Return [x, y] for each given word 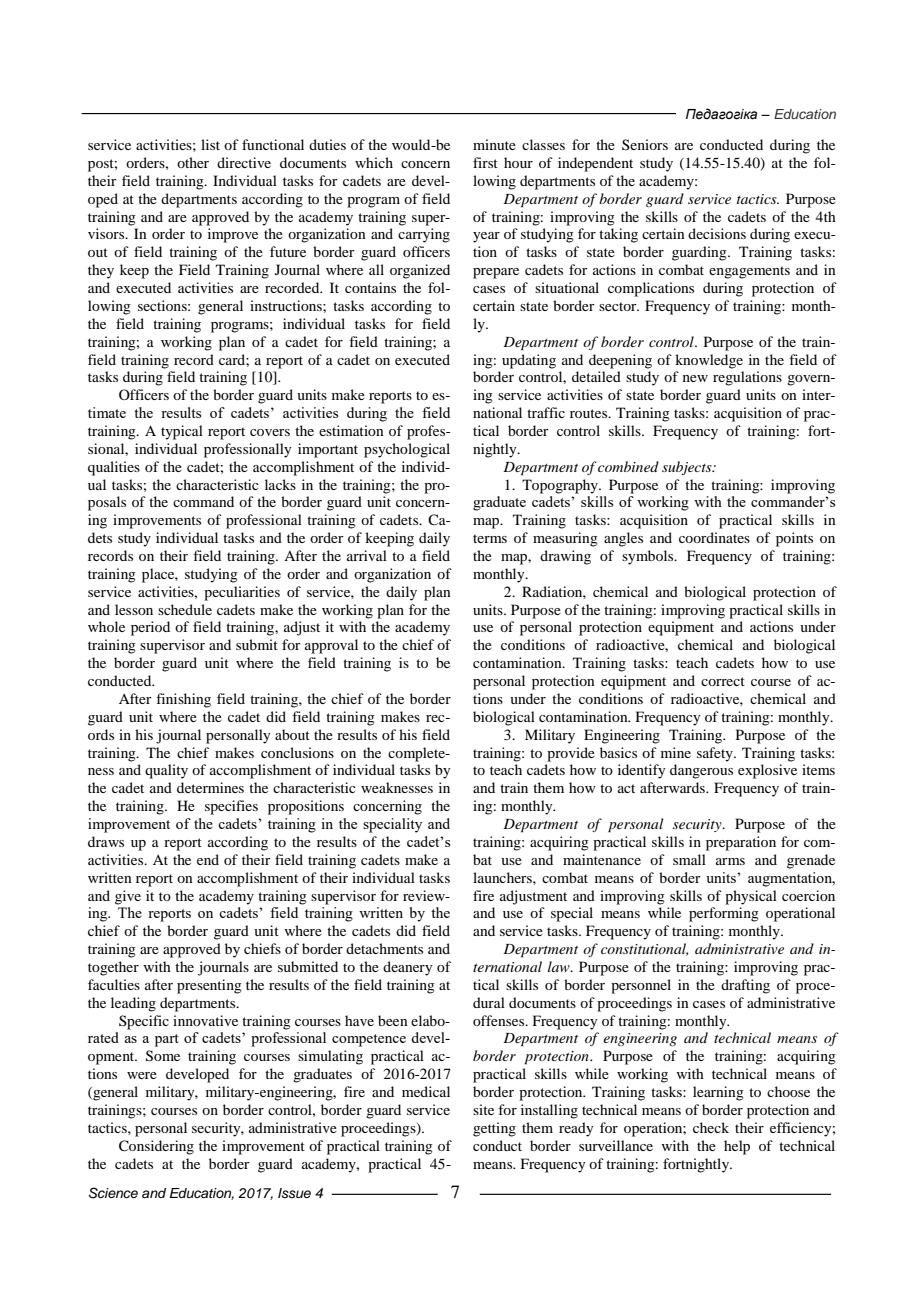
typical [182, 432]
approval [331, 646]
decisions [717, 233]
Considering [156, 1147]
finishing [183, 700]
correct [723, 681]
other [193, 162]
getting [494, 1129]
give [128, 897]
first [485, 162]
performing [724, 914]
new [695, 378]
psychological [407, 450]
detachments [384, 948]
